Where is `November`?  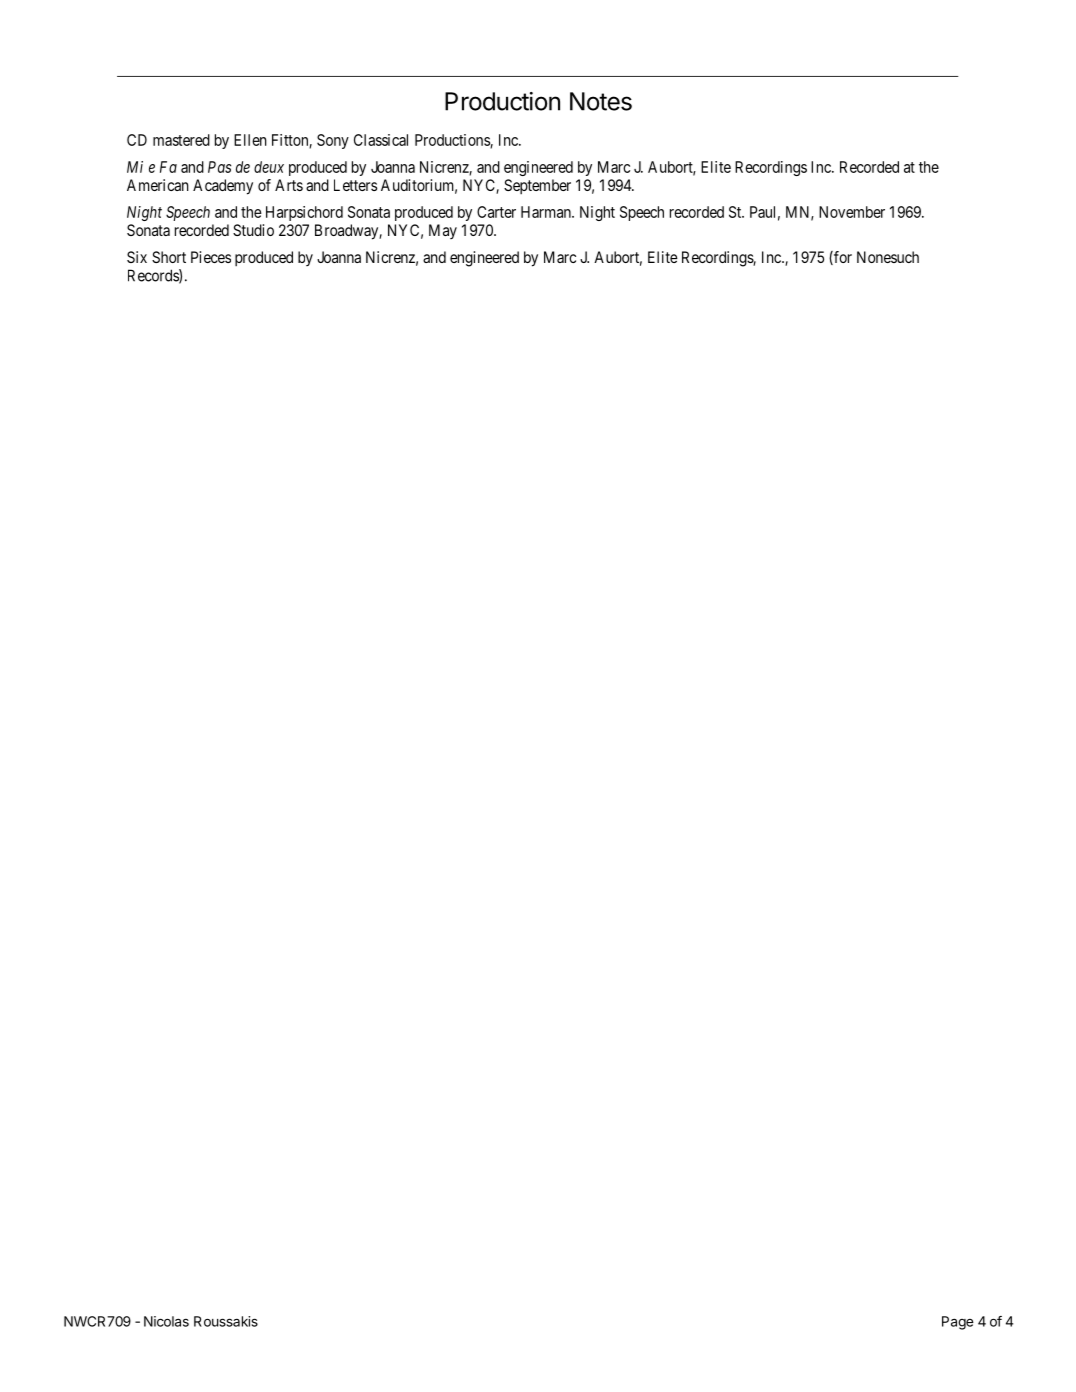 November is located at coordinates (852, 212).
